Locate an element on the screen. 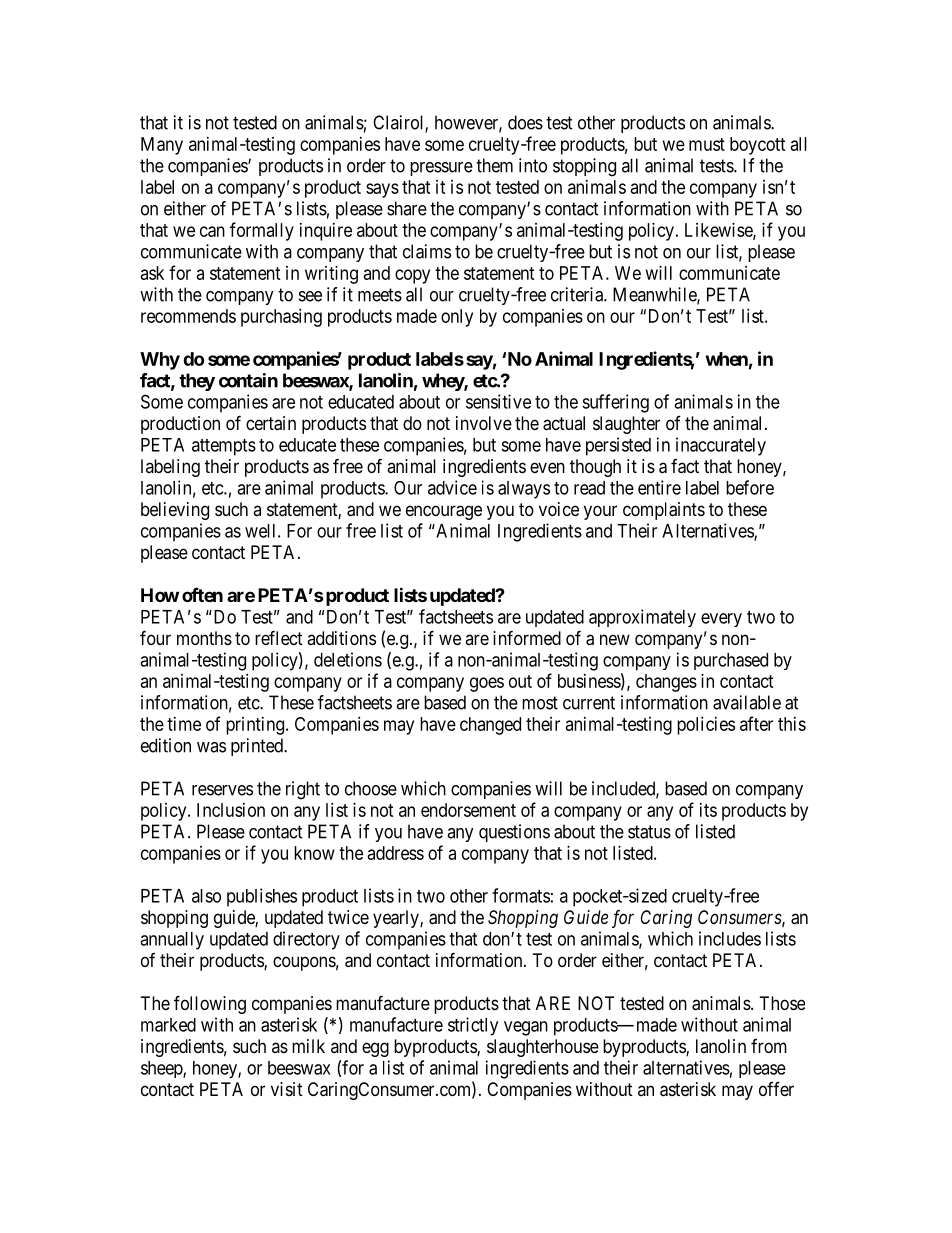 Image resolution: width=952 pixels, height=1233 pixels. informed is located at coordinates (527, 637).
